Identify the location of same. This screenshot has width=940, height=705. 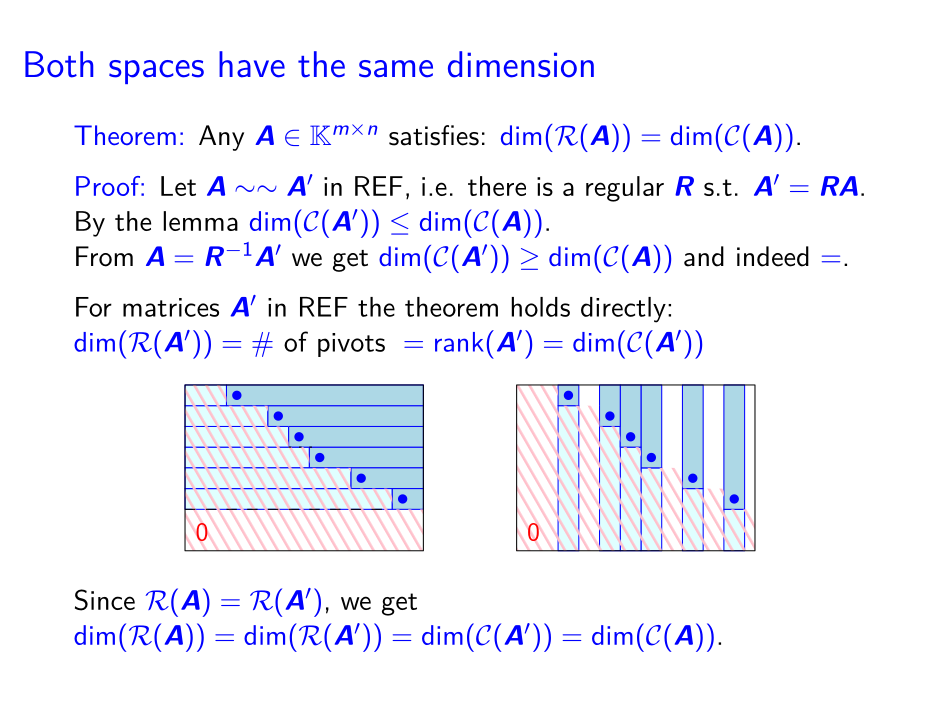
(396, 69).
